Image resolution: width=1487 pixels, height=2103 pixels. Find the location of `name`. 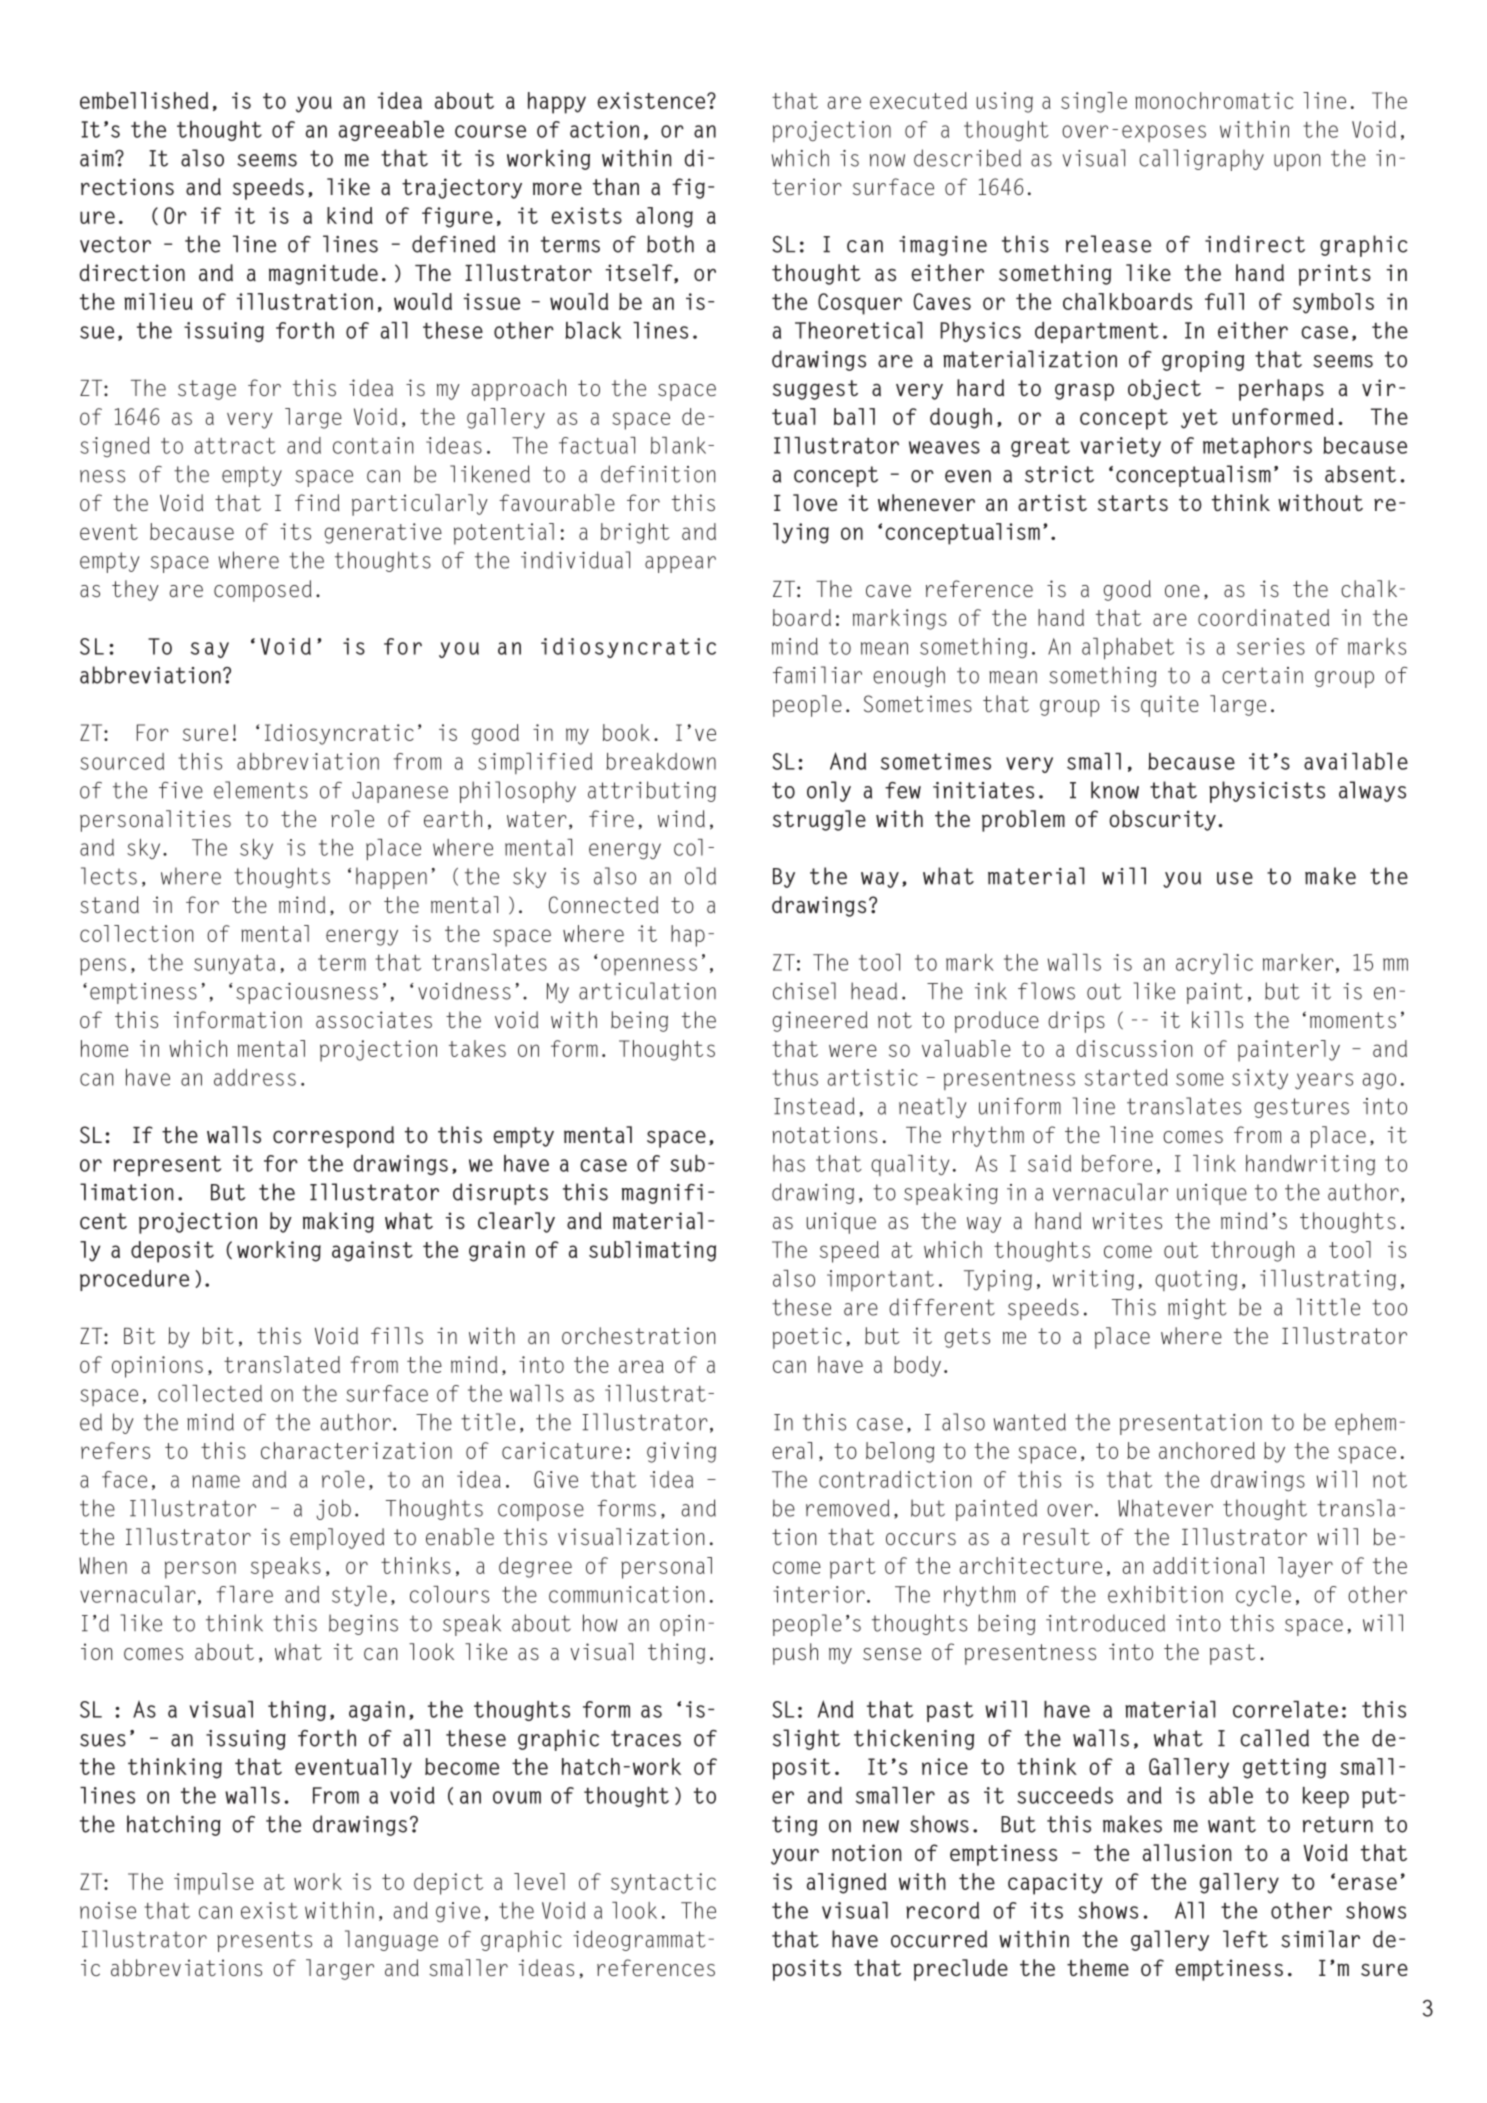

name is located at coordinates (216, 1481).
